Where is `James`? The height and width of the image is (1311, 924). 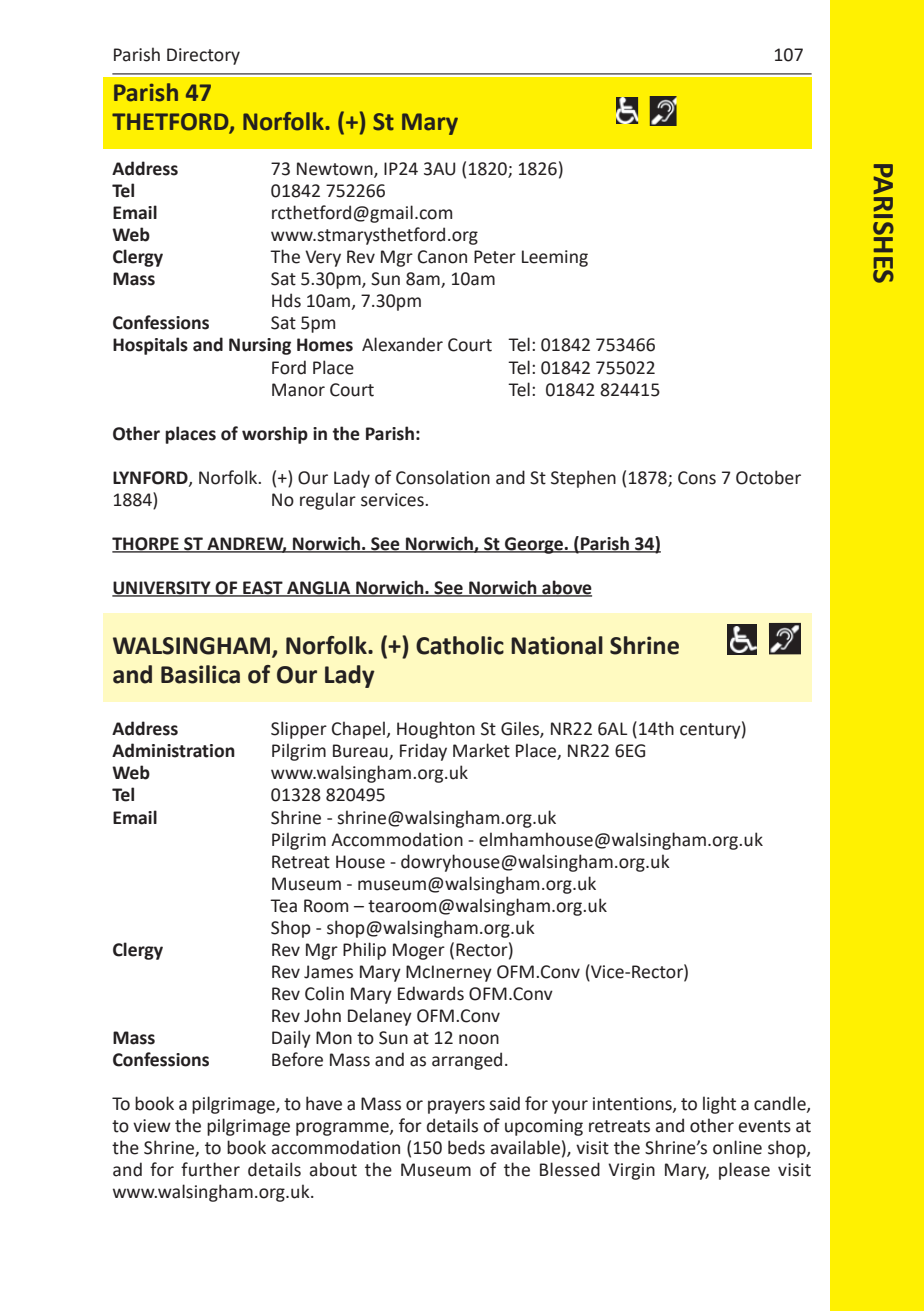
James is located at coordinates (328, 972).
